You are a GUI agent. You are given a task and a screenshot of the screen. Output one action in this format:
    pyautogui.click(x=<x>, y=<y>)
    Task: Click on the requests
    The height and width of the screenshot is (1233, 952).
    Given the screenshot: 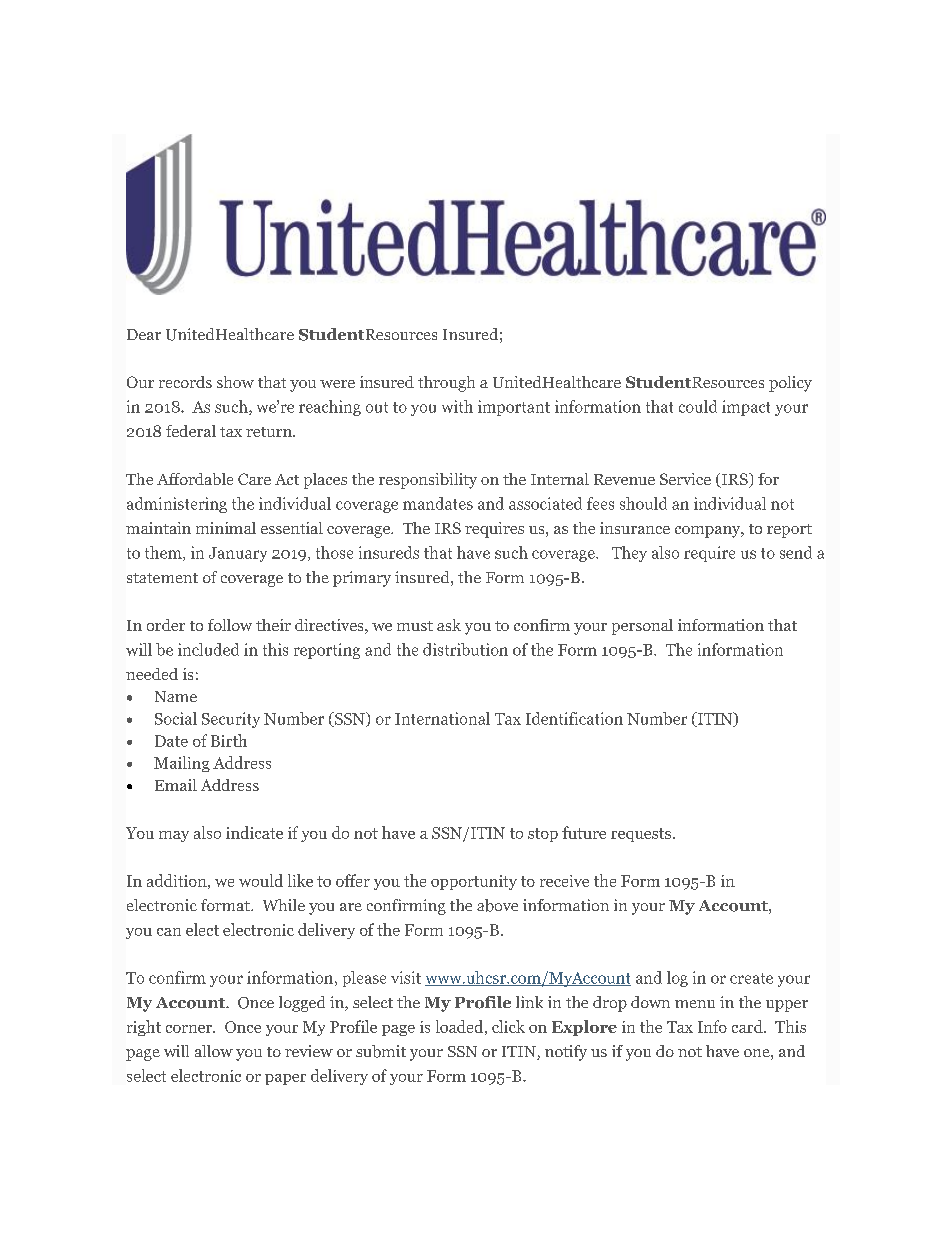 What is the action you would take?
    pyautogui.click(x=641, y=835)
